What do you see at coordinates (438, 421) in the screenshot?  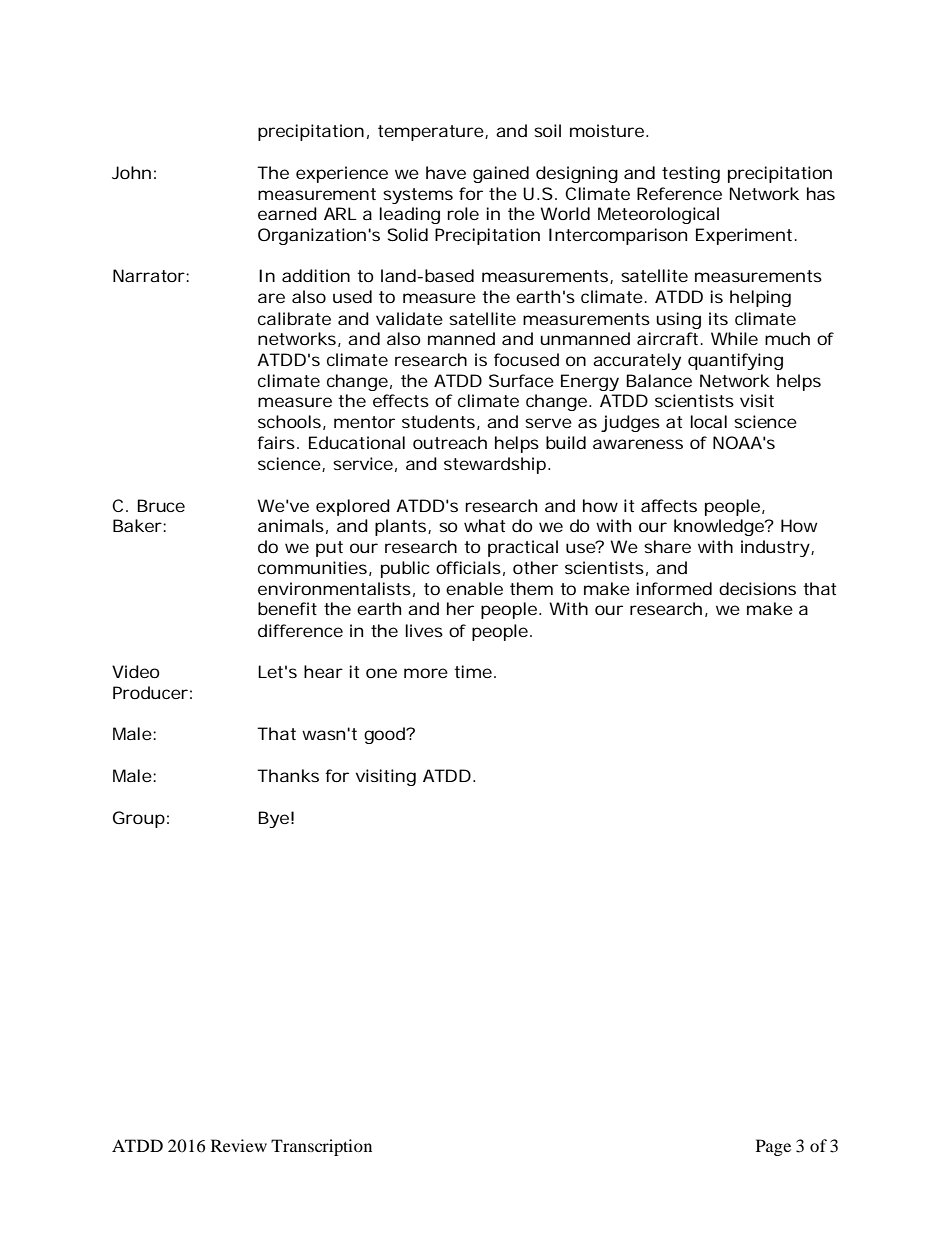 I see `students` at bounding box center [438, 421].
